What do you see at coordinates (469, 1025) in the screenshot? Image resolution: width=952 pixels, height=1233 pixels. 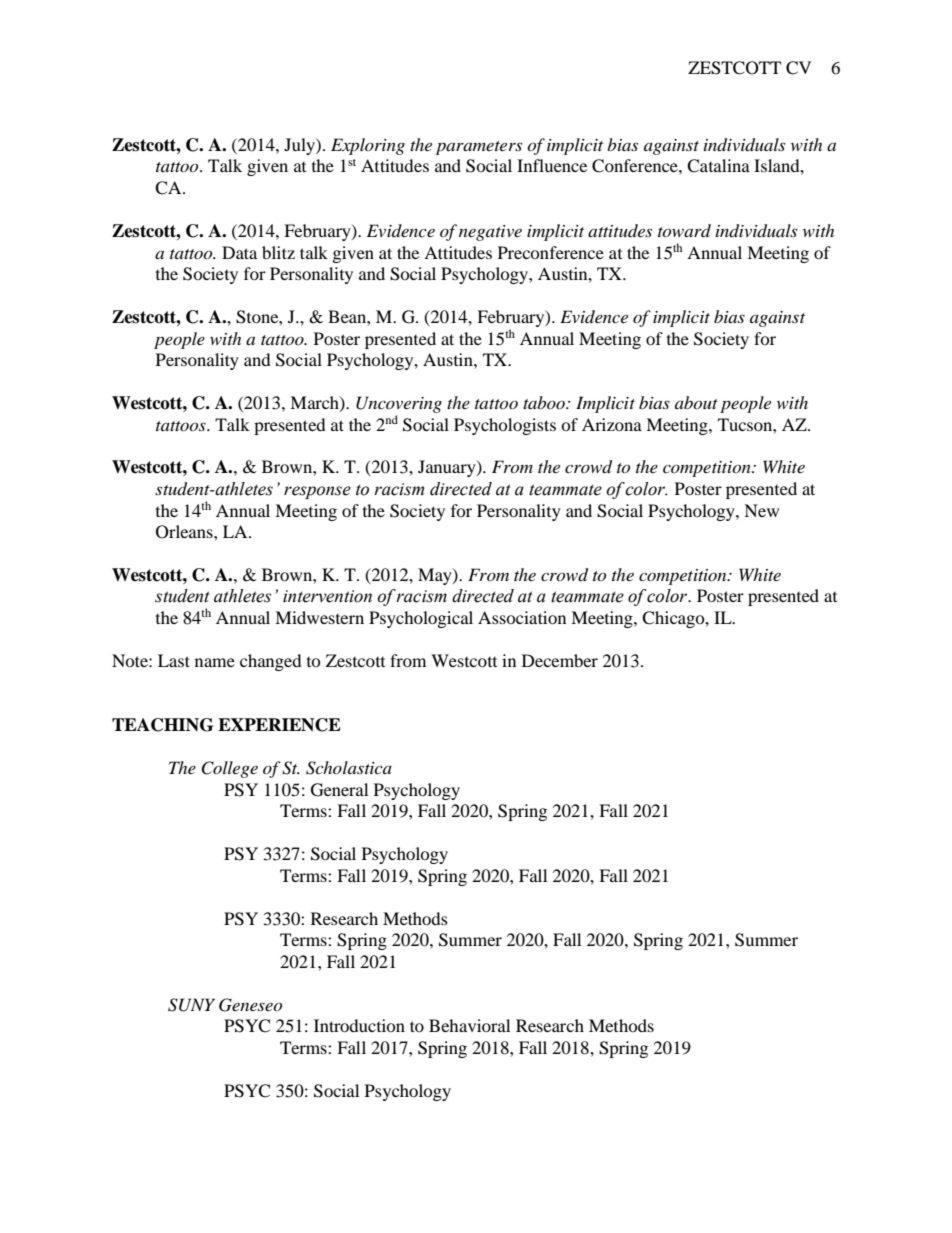 I see `Behavioral` at bounding box center [469, 1025].
